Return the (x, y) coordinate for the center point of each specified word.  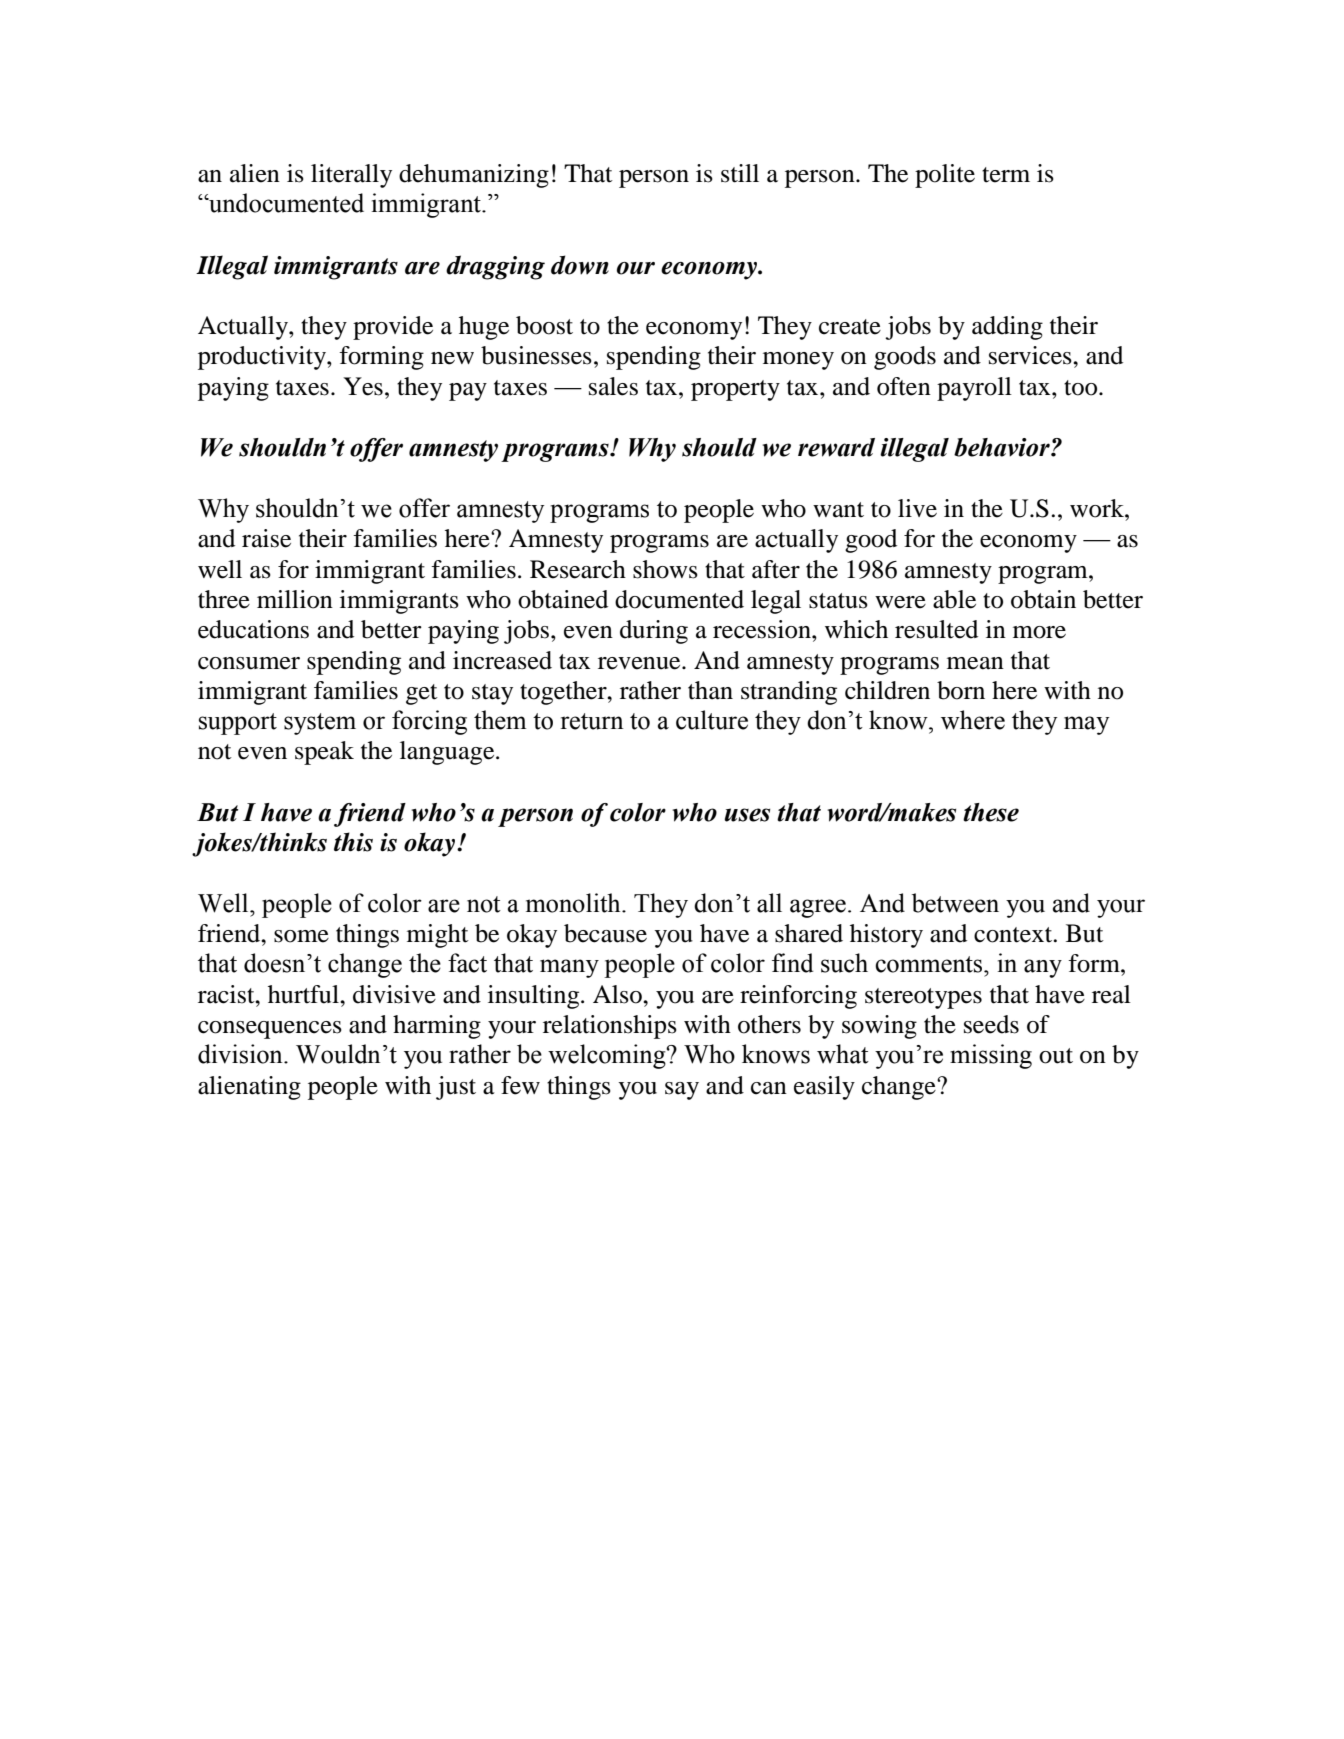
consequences (270, 1030)
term (1006, 175)
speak (324, 753)
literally (351, 176)
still (740, 173)
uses (747, 815)
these (991, 812)
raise (266, 538)
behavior (1003, 447)
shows (665, 569)
